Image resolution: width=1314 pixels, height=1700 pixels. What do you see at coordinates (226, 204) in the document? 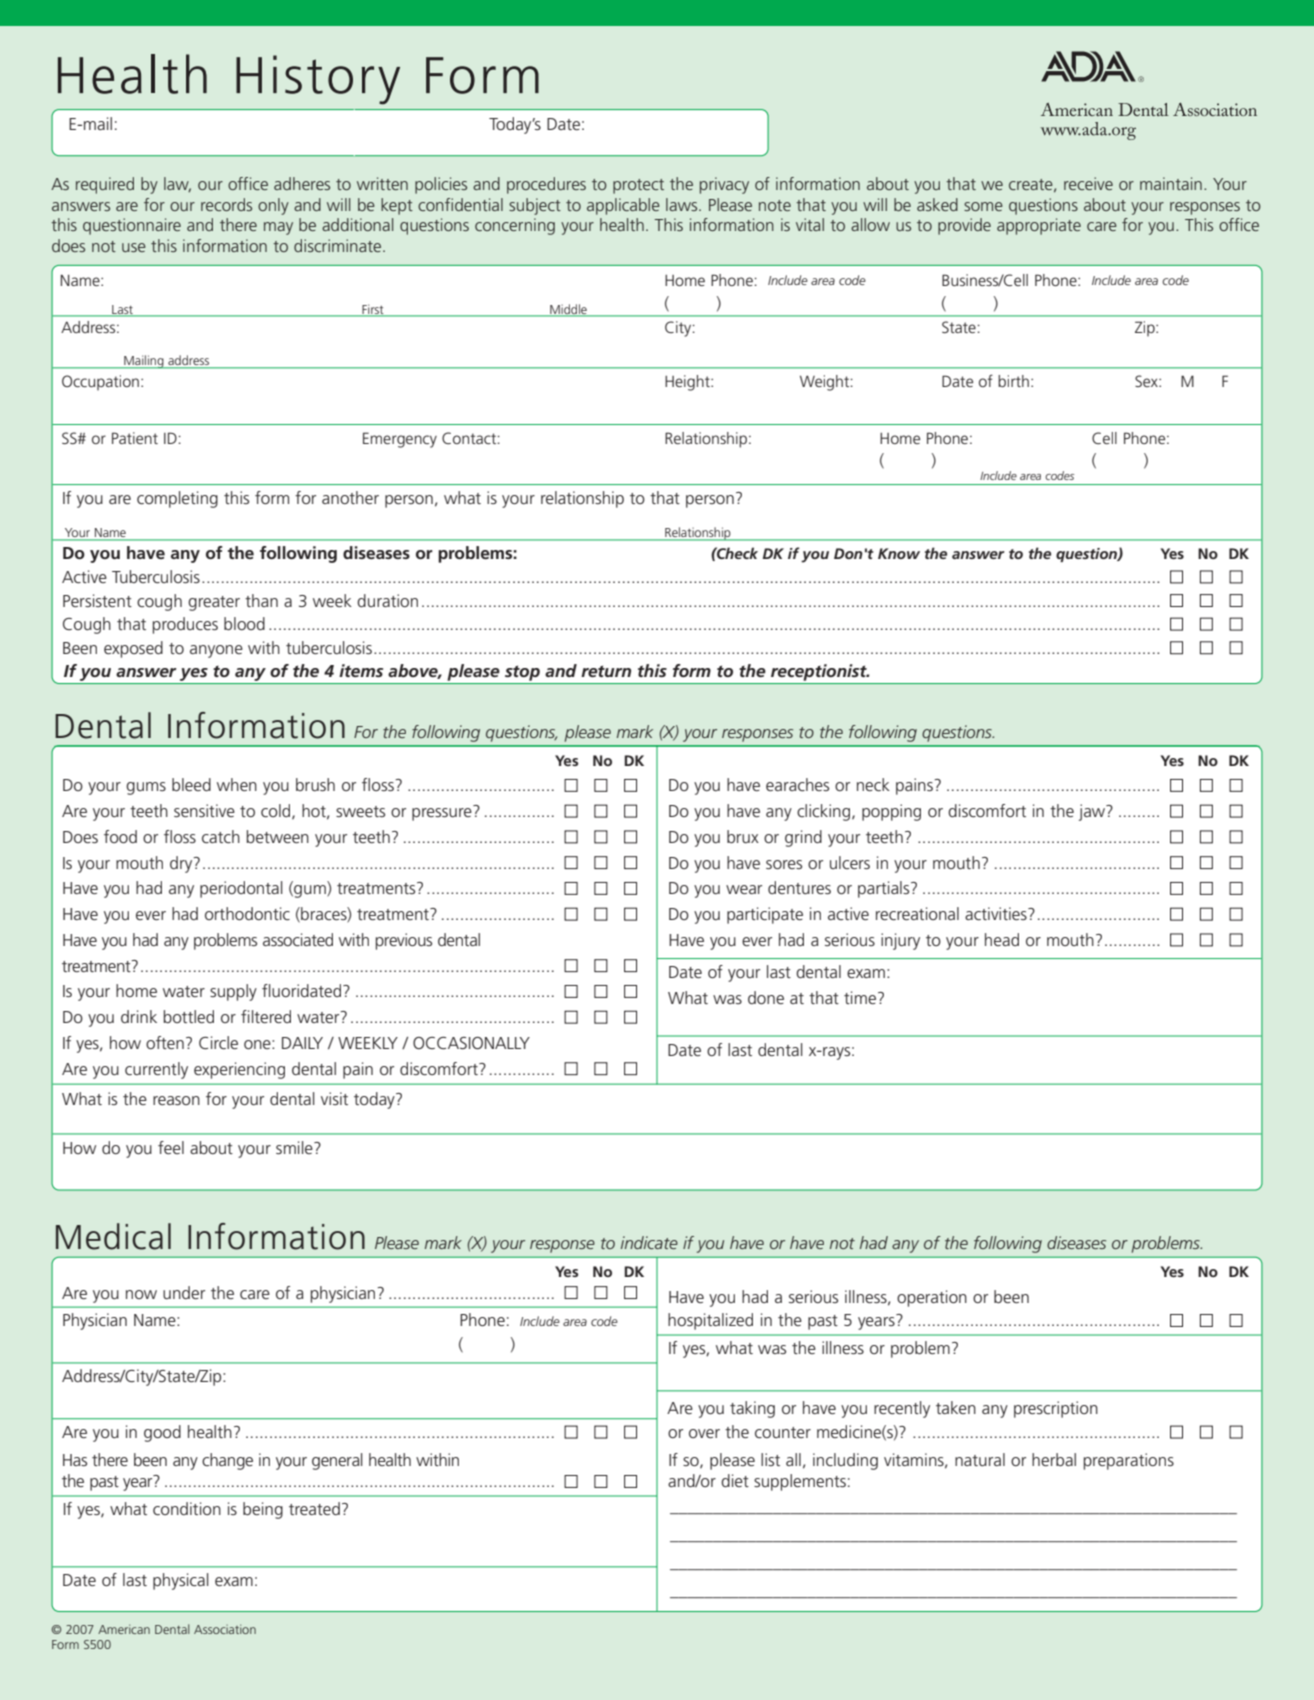
I see `records` at bounding box center [226, 204].
